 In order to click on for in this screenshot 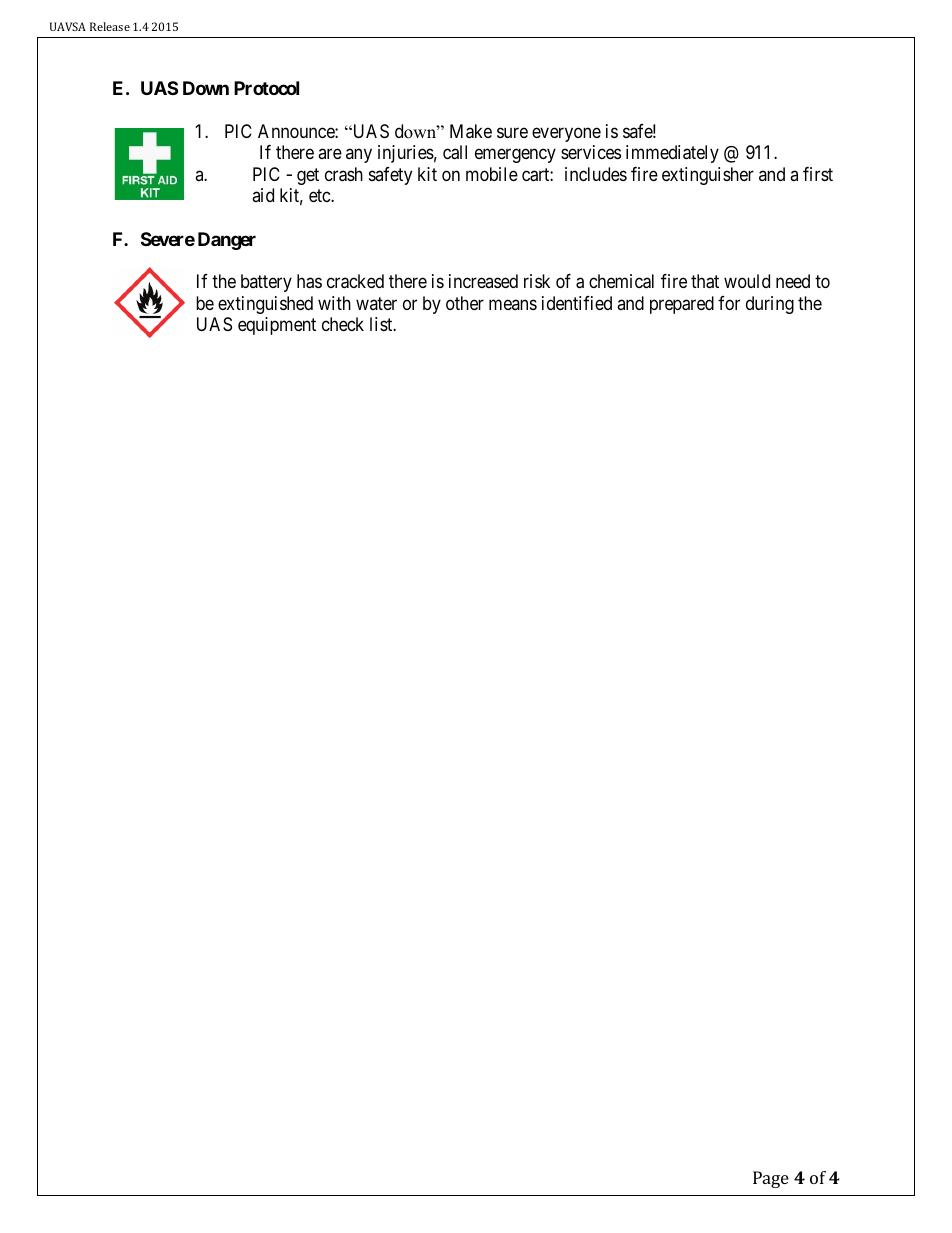, I will do `click(729, 303)`.
